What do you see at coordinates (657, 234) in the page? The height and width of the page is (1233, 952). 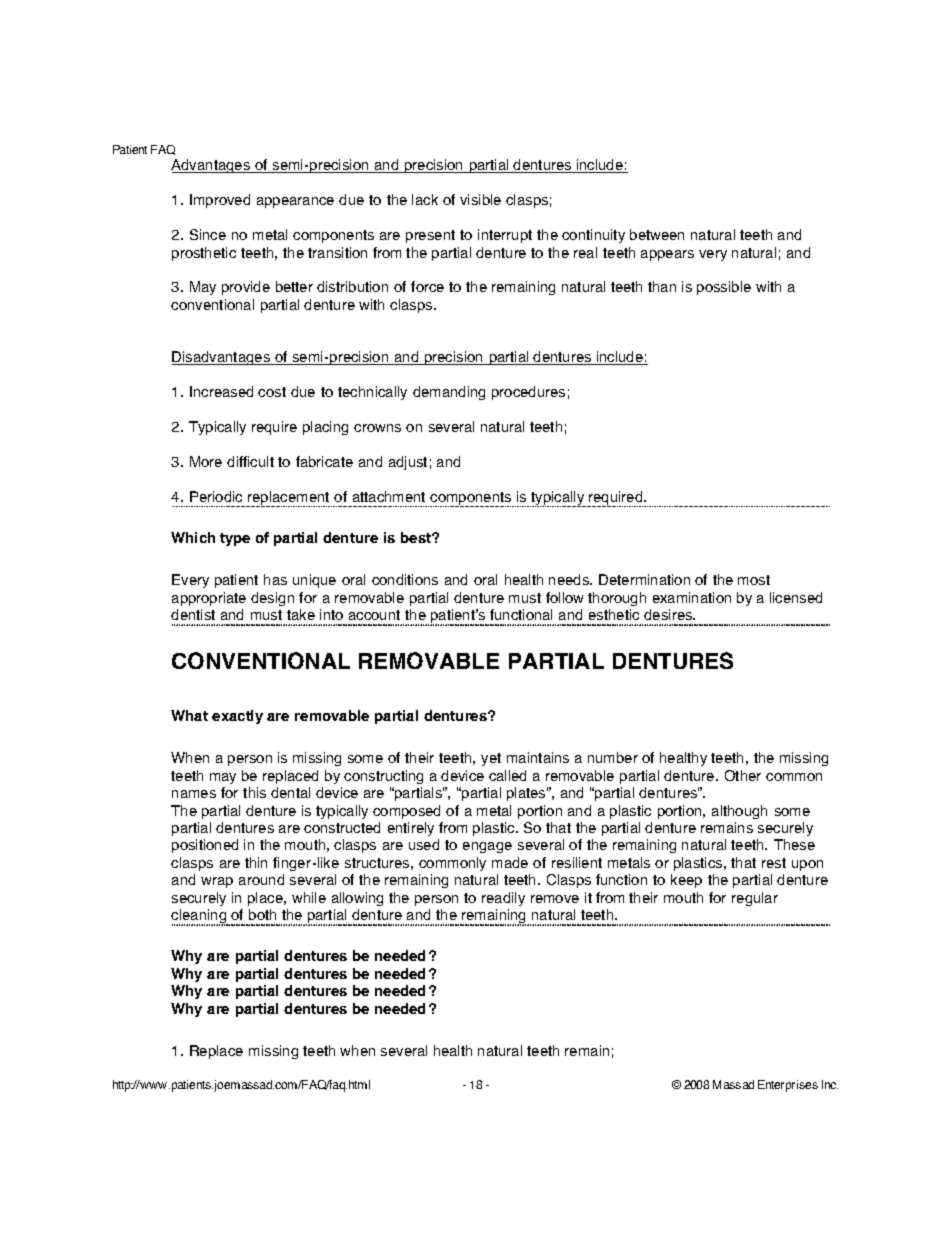 I see `between` at bounding box center [657, 234].
